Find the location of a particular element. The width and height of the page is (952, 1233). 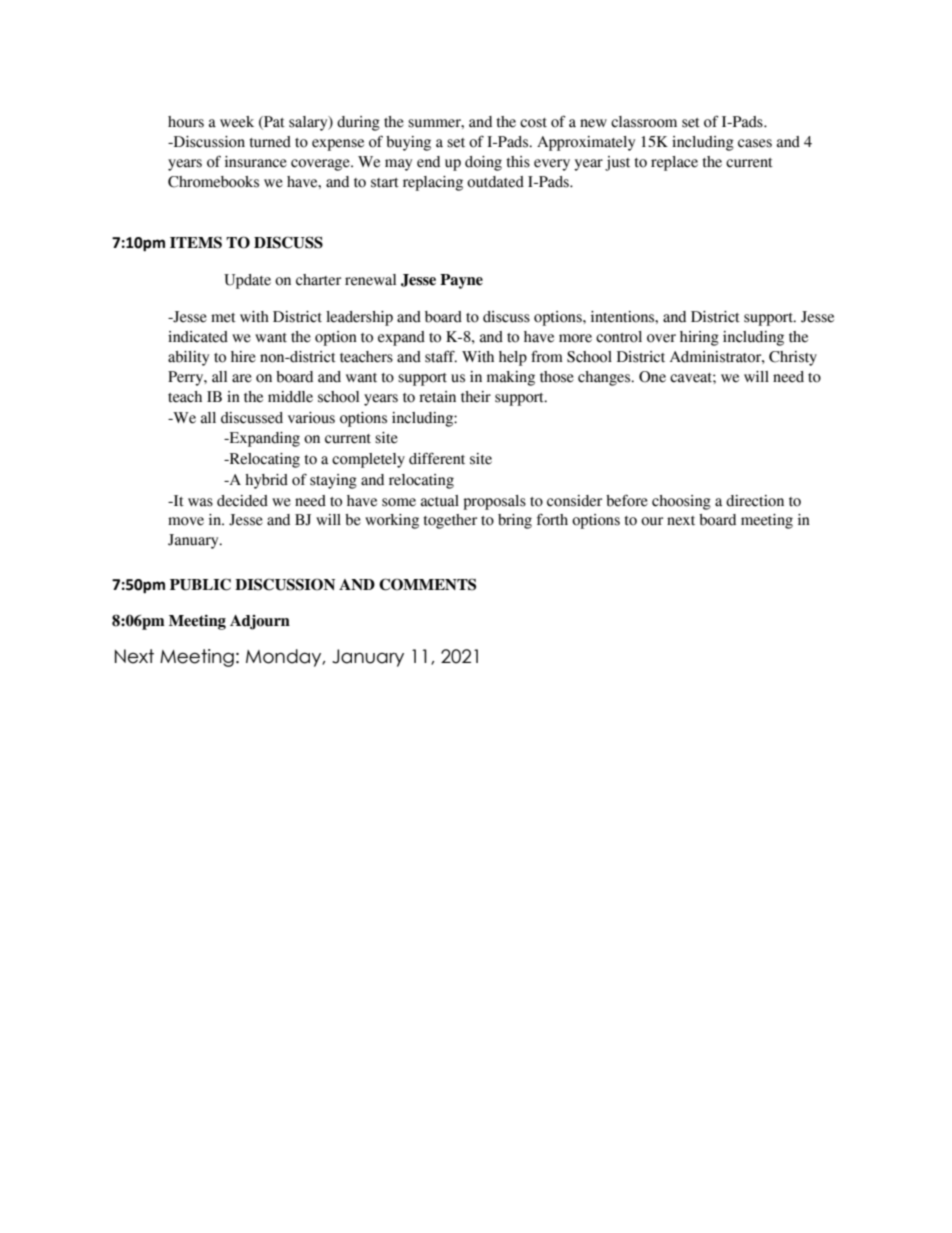

hiring is located at coordinates (699, 338).
